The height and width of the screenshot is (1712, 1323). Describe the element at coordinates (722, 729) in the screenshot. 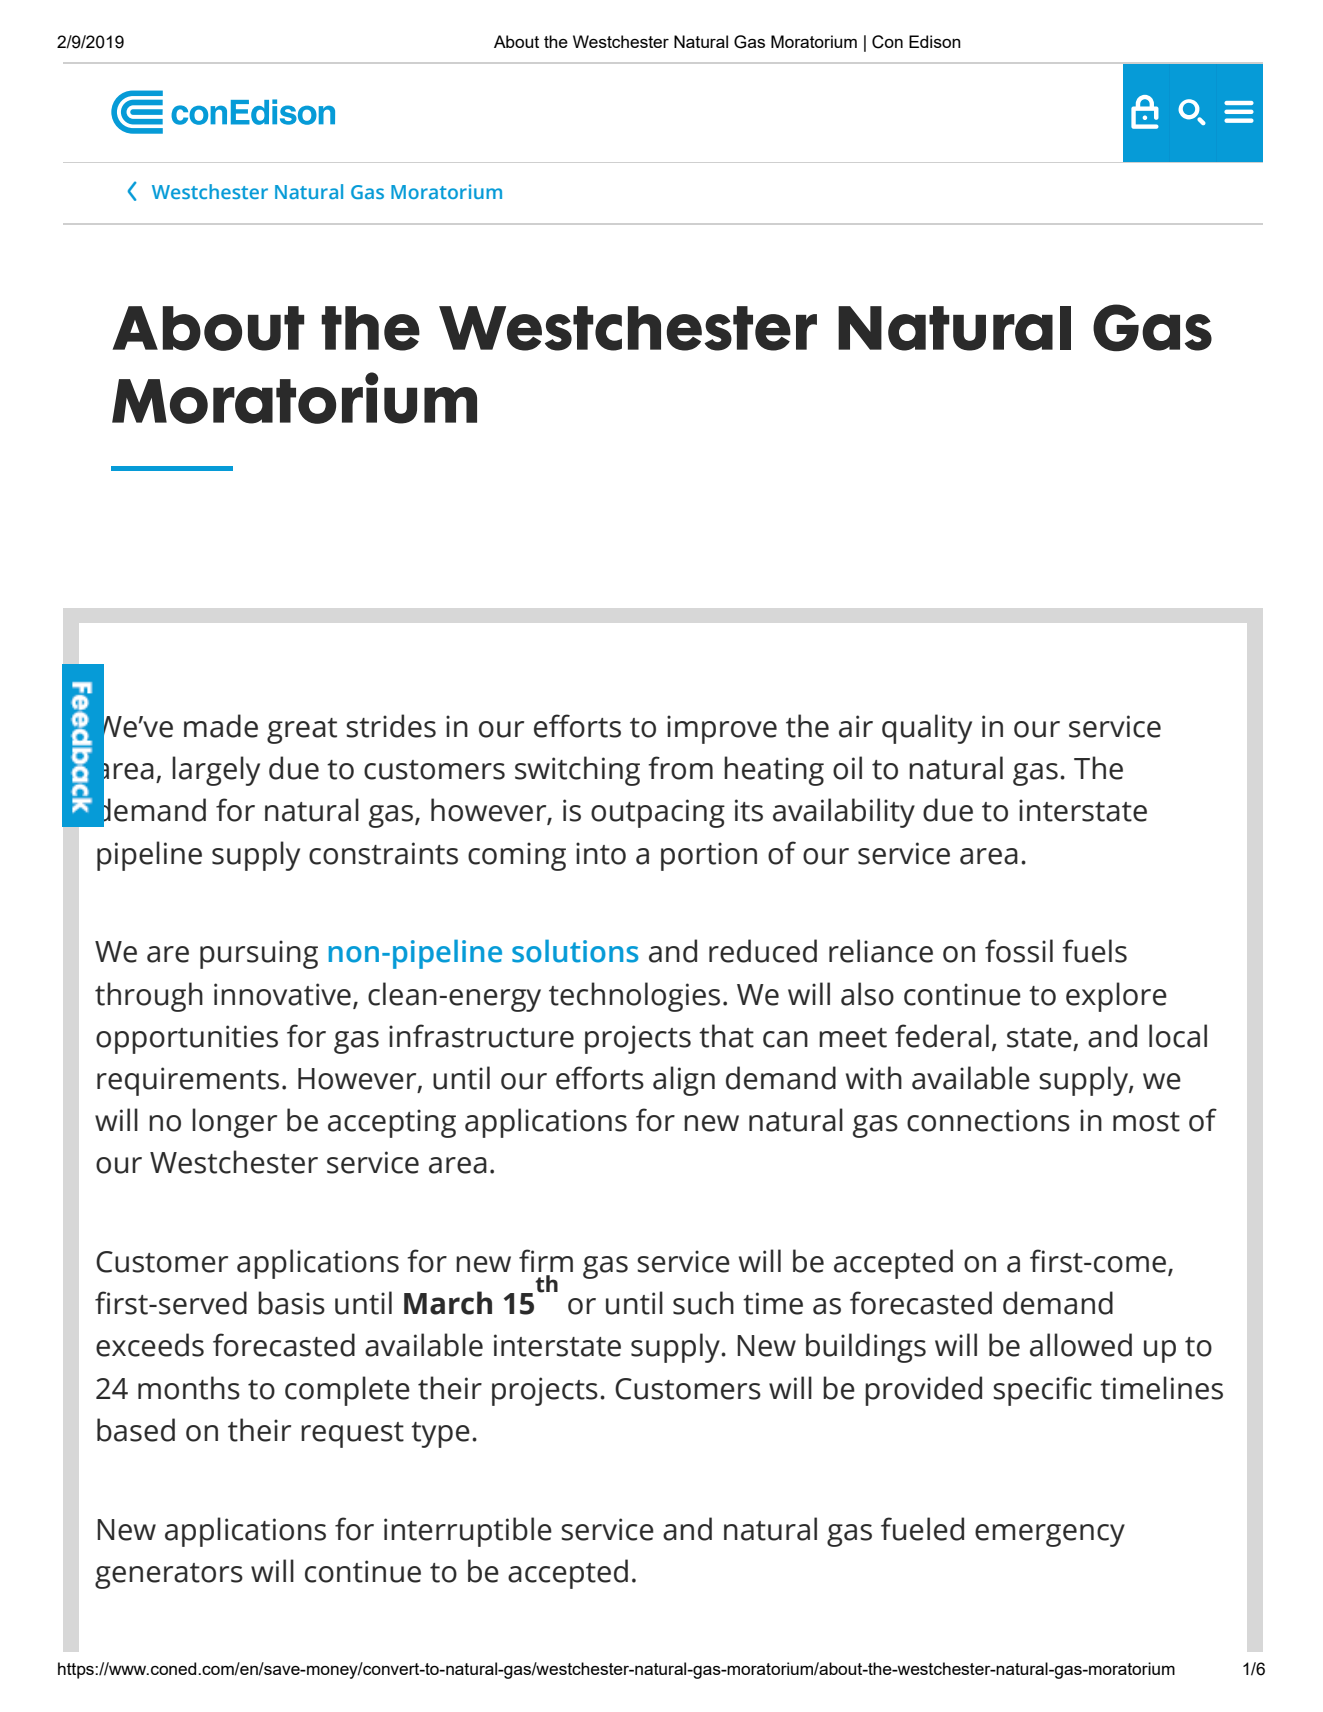

I see `improve` at that location.
